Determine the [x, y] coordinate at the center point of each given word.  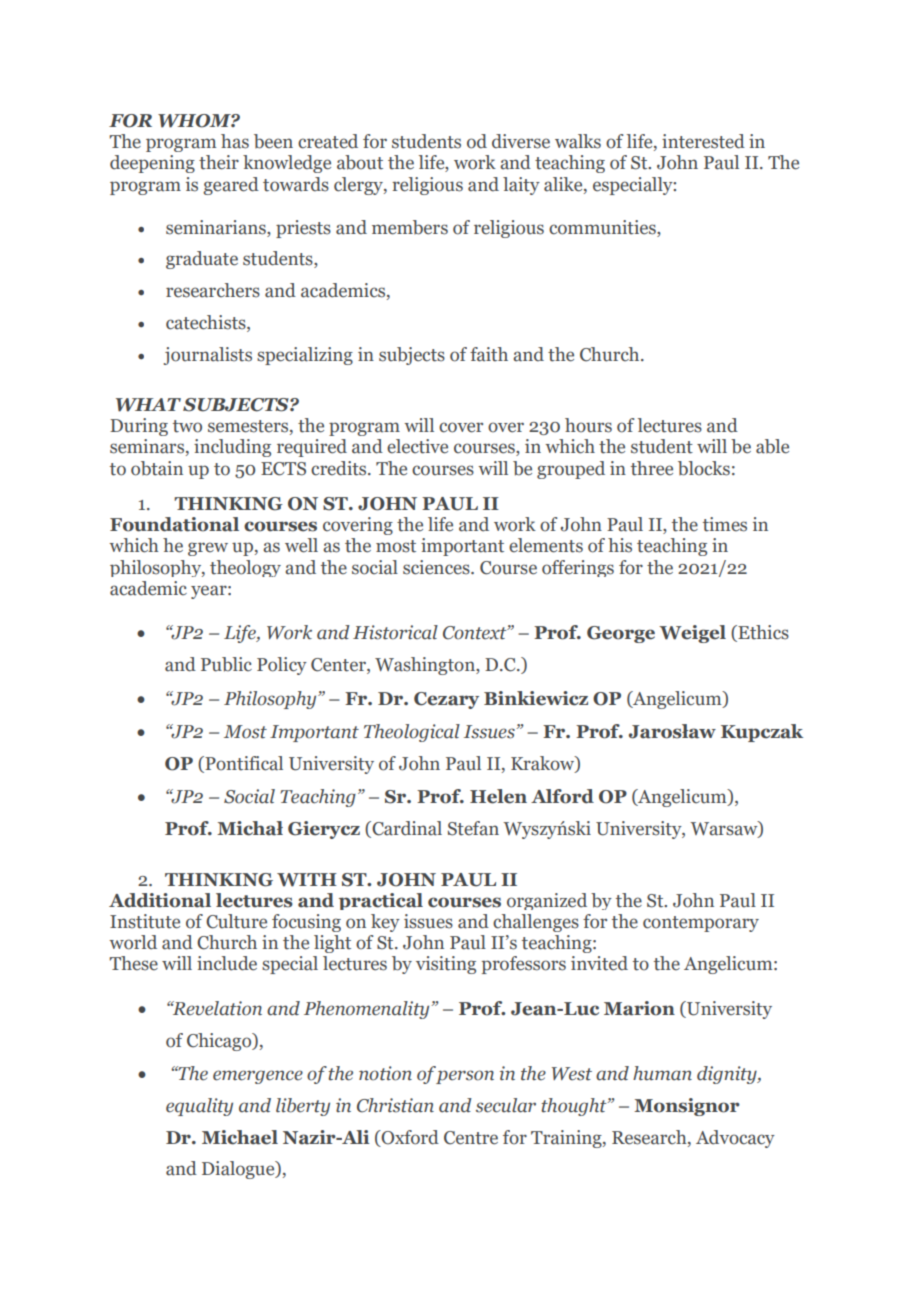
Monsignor [687, 1107]
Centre [471, 1138]
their [219, 162]
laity [521, 186]
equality [199, 1107]
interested [703, 141]
